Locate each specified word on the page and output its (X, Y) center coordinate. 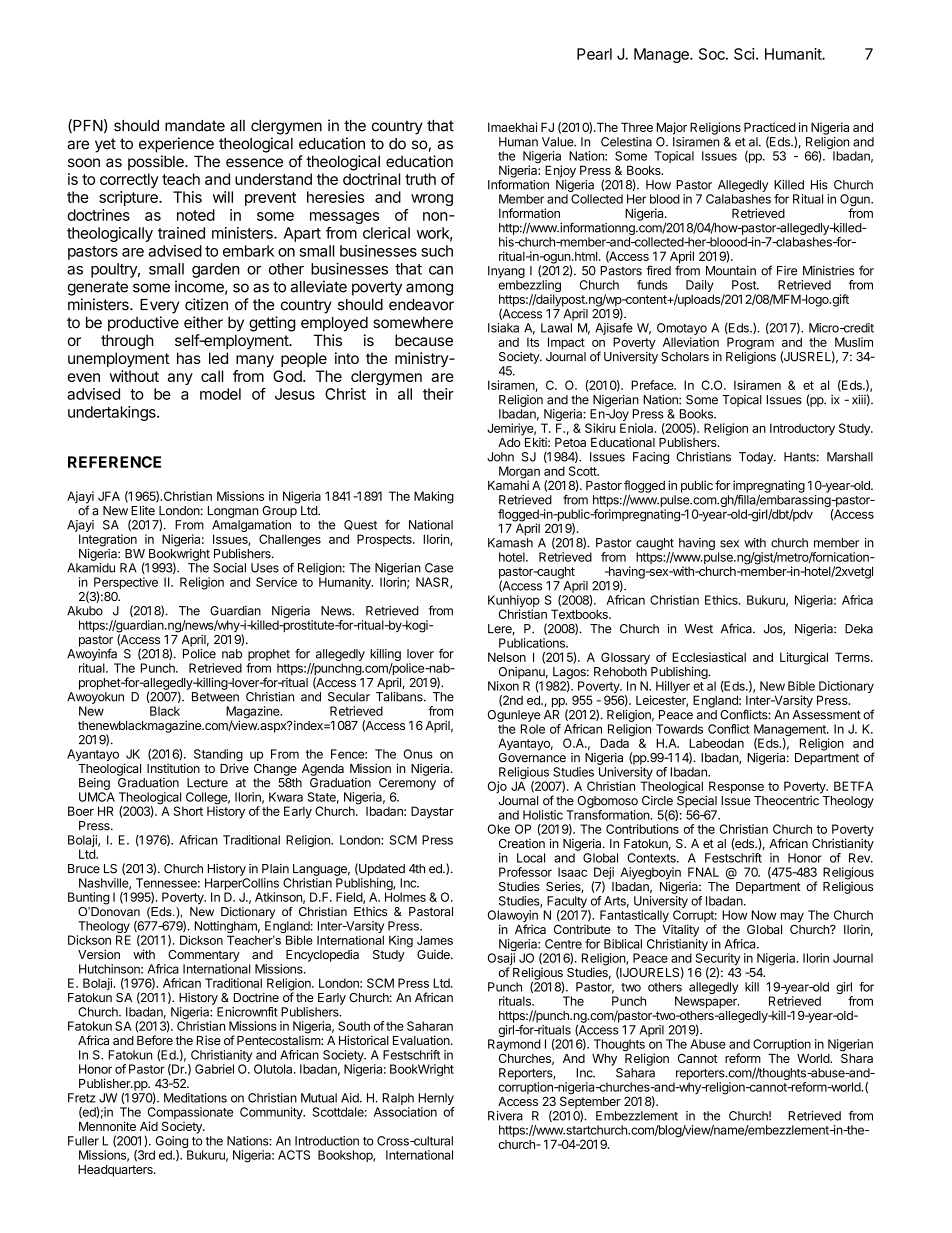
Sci (744, 54)
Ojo (497, 787)
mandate (195, 126)
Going (172, 1143)
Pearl (594, 54)
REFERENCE (114, 462)
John (500, 457)
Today (757, 458)
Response (736, 787)
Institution (173, 768)
